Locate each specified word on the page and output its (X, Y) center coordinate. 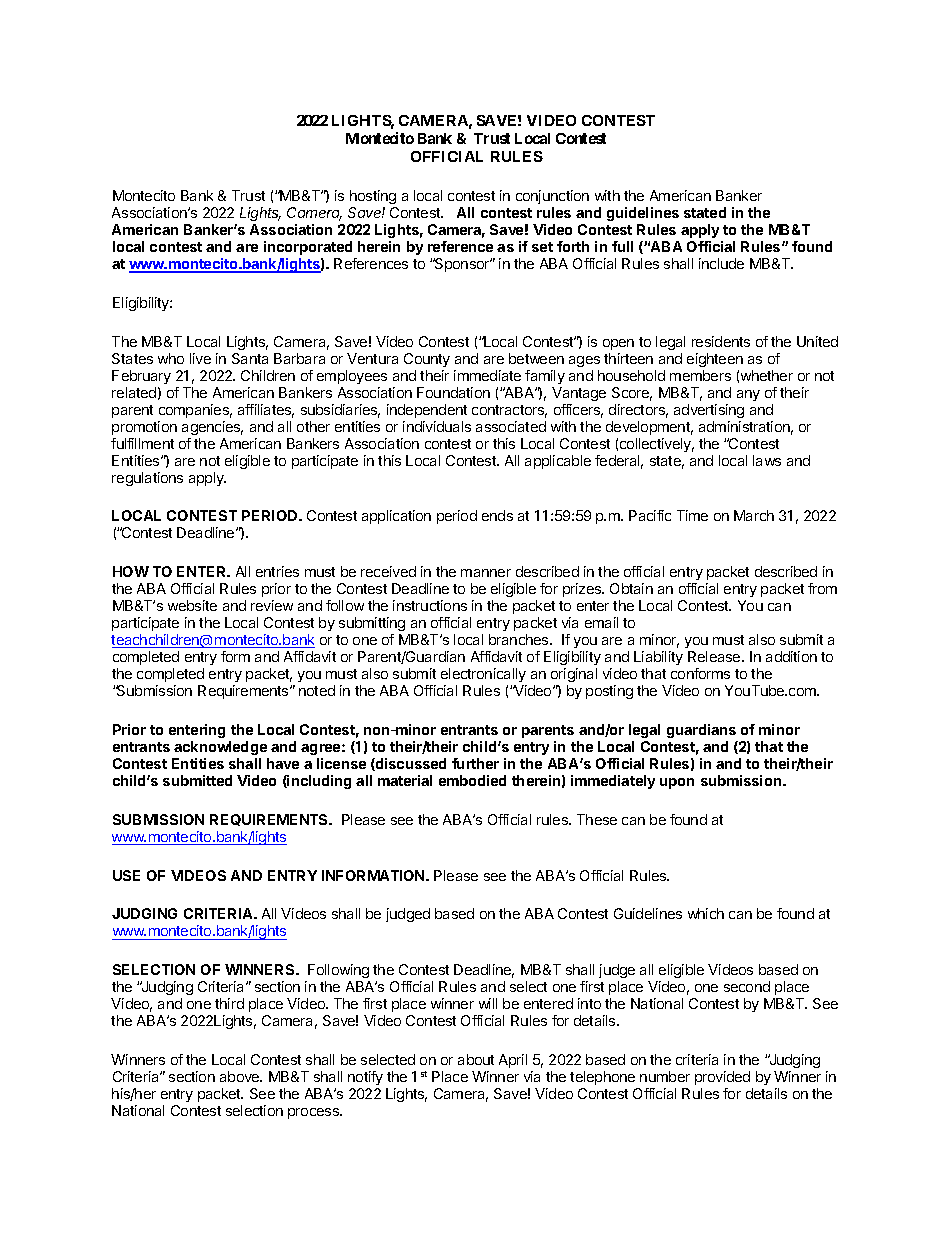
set (542, 247)
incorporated (308, 248)
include (721, 263)
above (241, 1076)
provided (722, 1078)
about (476, 1059)
